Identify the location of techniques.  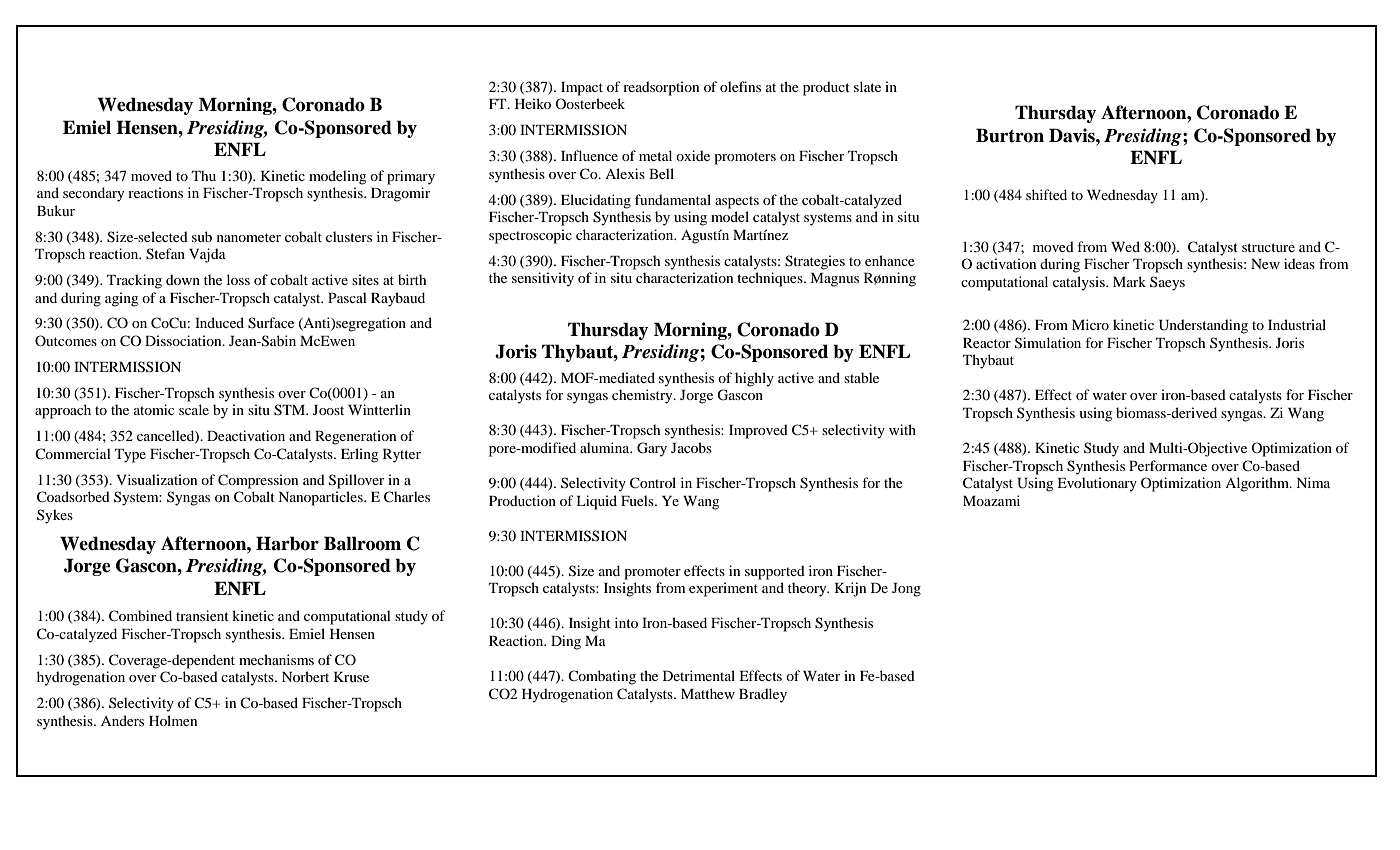
(771, 279).
